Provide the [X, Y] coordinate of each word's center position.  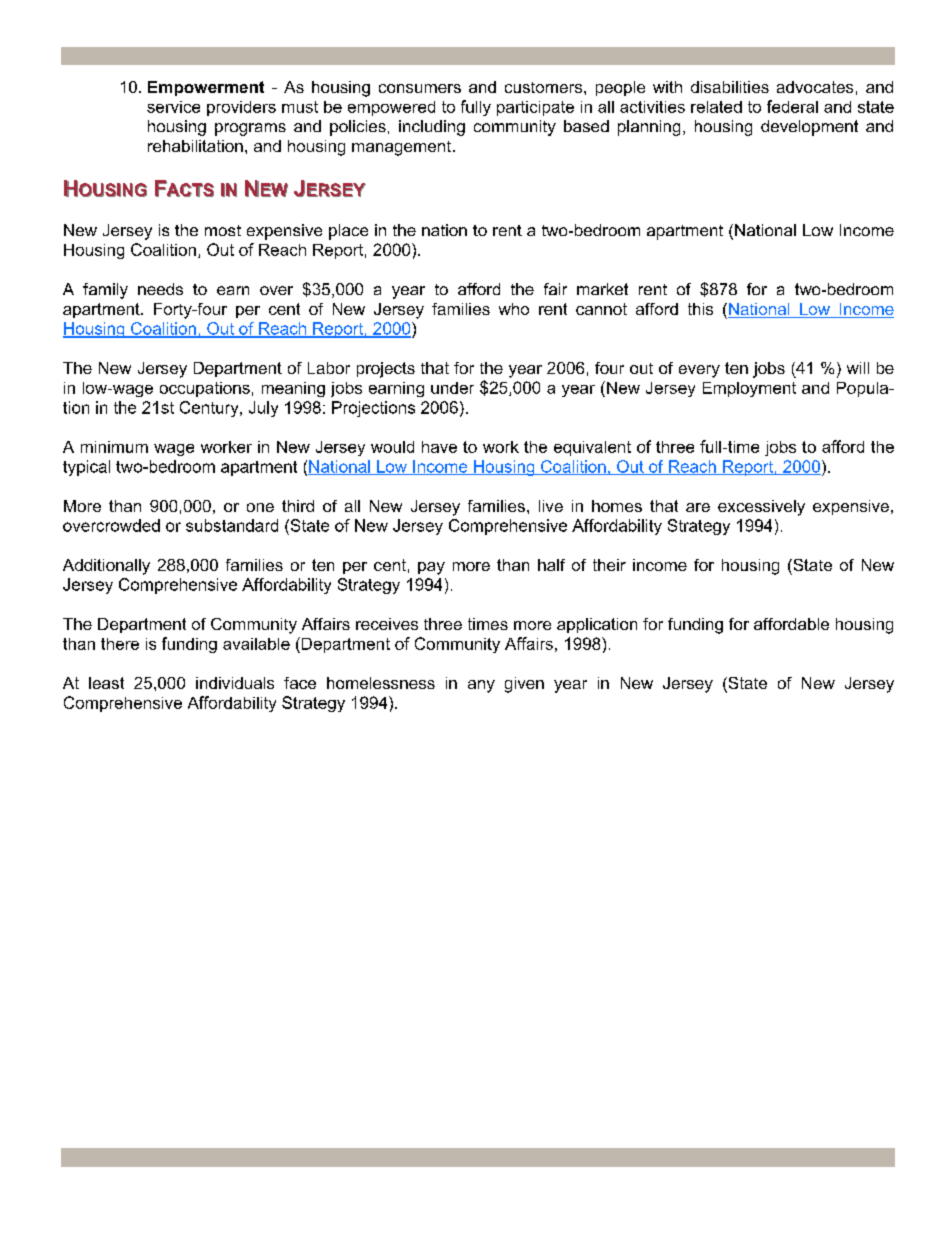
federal [792, 106]
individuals [235, 683]
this [700, 309]
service [173, 107]
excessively [761, 508]
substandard [232, 525]
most [223, 230]
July [263, 409]
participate [535, 108]
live [551, 506]
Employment [749, 389]
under [452, 388]
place [348, 232]
